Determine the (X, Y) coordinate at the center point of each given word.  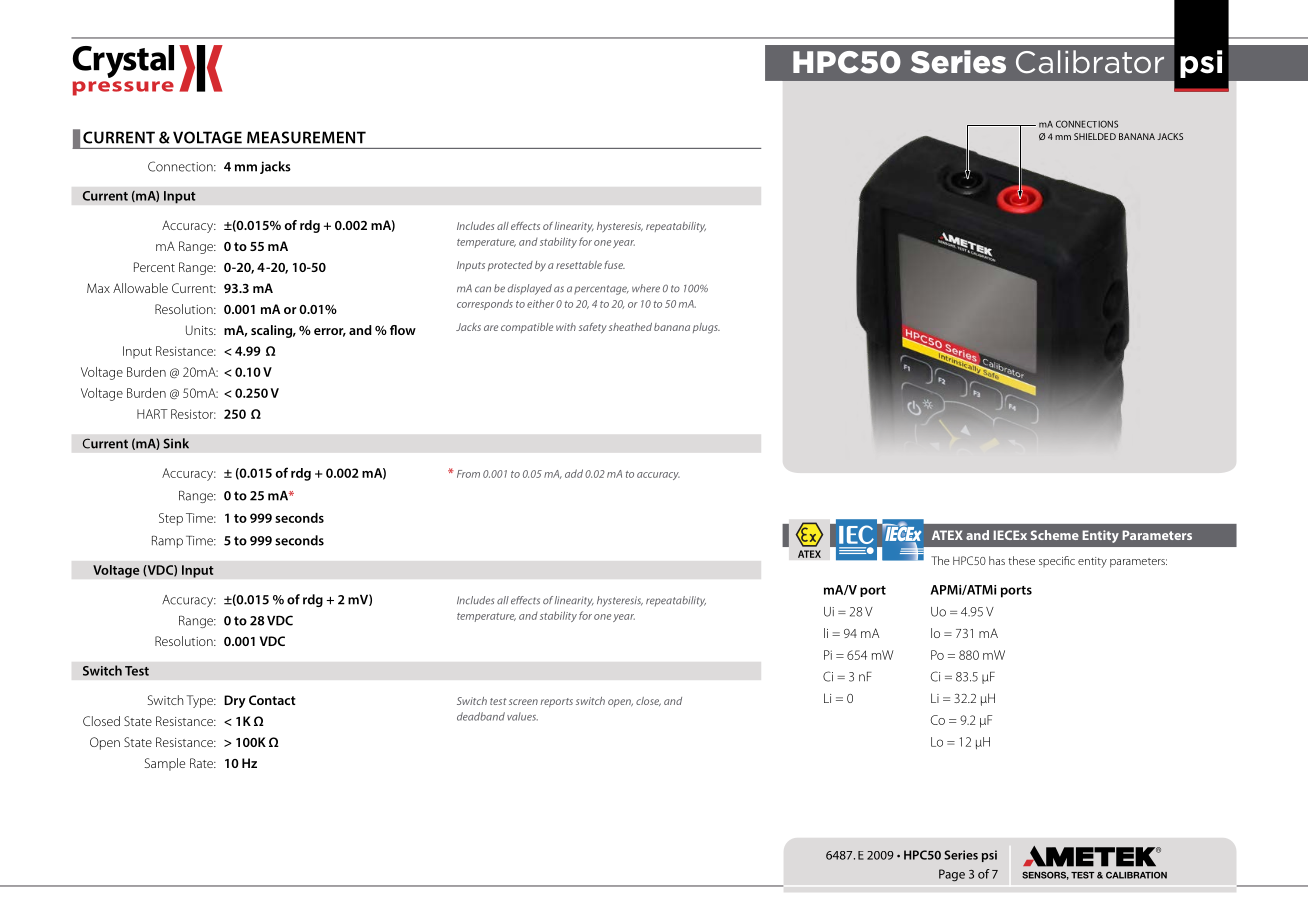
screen (523, 702)
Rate (202, 763)
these (1021, 560)
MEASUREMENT (306, 137)
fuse (614, 265)
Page (952, 875)
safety (593, 328)
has (997, 560)
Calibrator (1090, 62)
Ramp (167, 542)
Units (200, 330)
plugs (706, 328)
